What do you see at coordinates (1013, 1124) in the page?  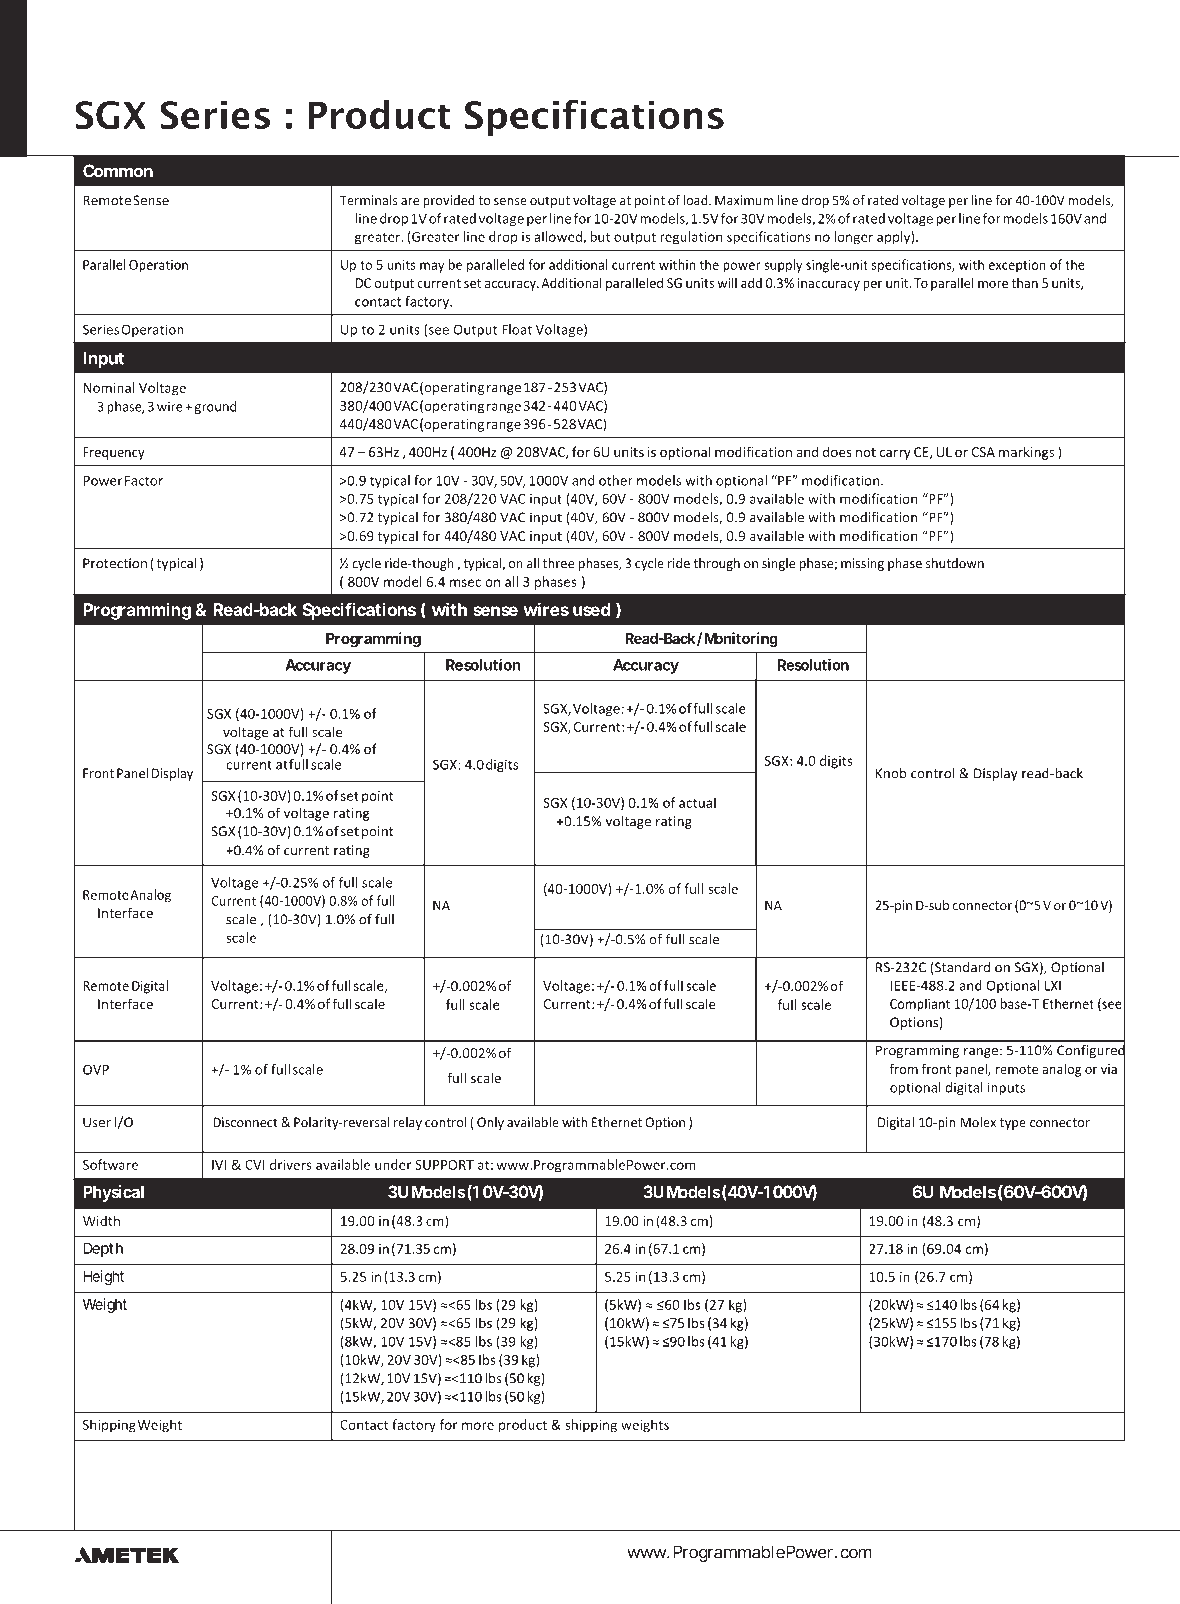 I see `type` at bounding box center [1013, 1124].
